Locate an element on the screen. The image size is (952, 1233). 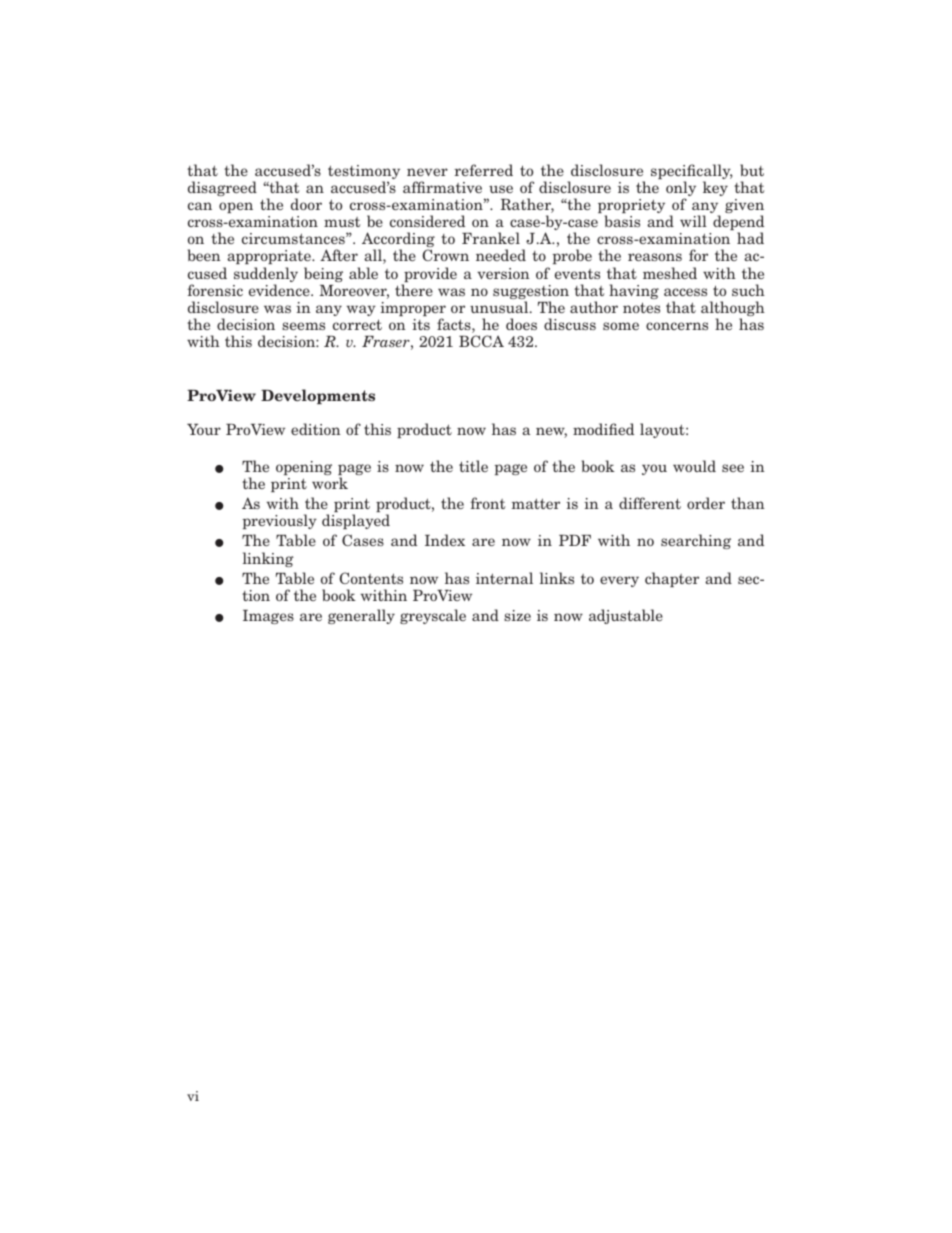
concerns is located at coordinates (677, 326).
